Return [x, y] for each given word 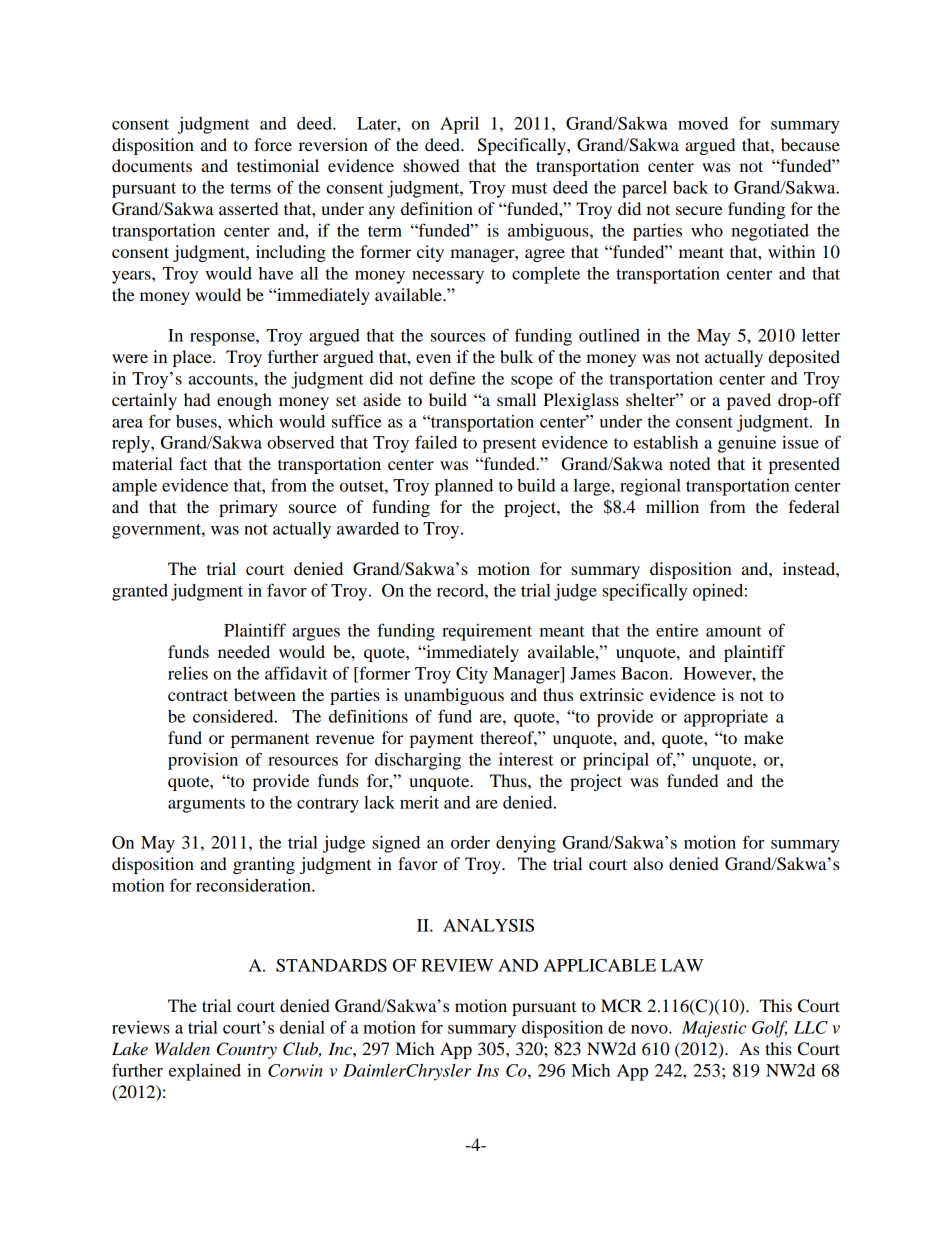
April [459, 125]
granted [140, 592]
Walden [182, 1049]
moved [703, 123]
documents [152, 165]
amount [734, 631]
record [461, 590]
